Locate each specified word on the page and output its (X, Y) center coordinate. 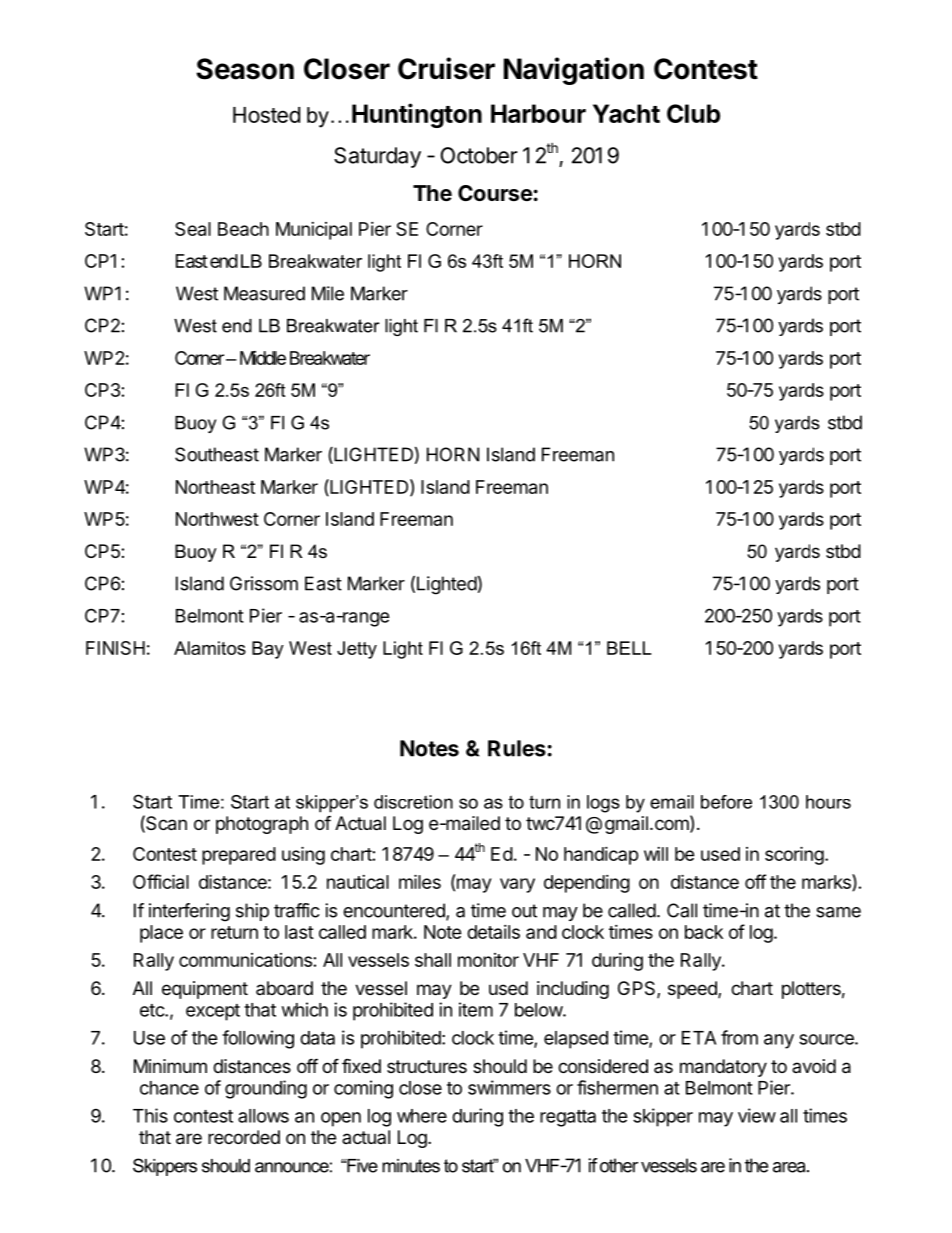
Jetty (357, 650)
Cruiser (446, 68)
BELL (629, 648)
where (422, 1116)
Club (693, 113)
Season (245, 69)
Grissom (264, 583)
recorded (244, 1137)
